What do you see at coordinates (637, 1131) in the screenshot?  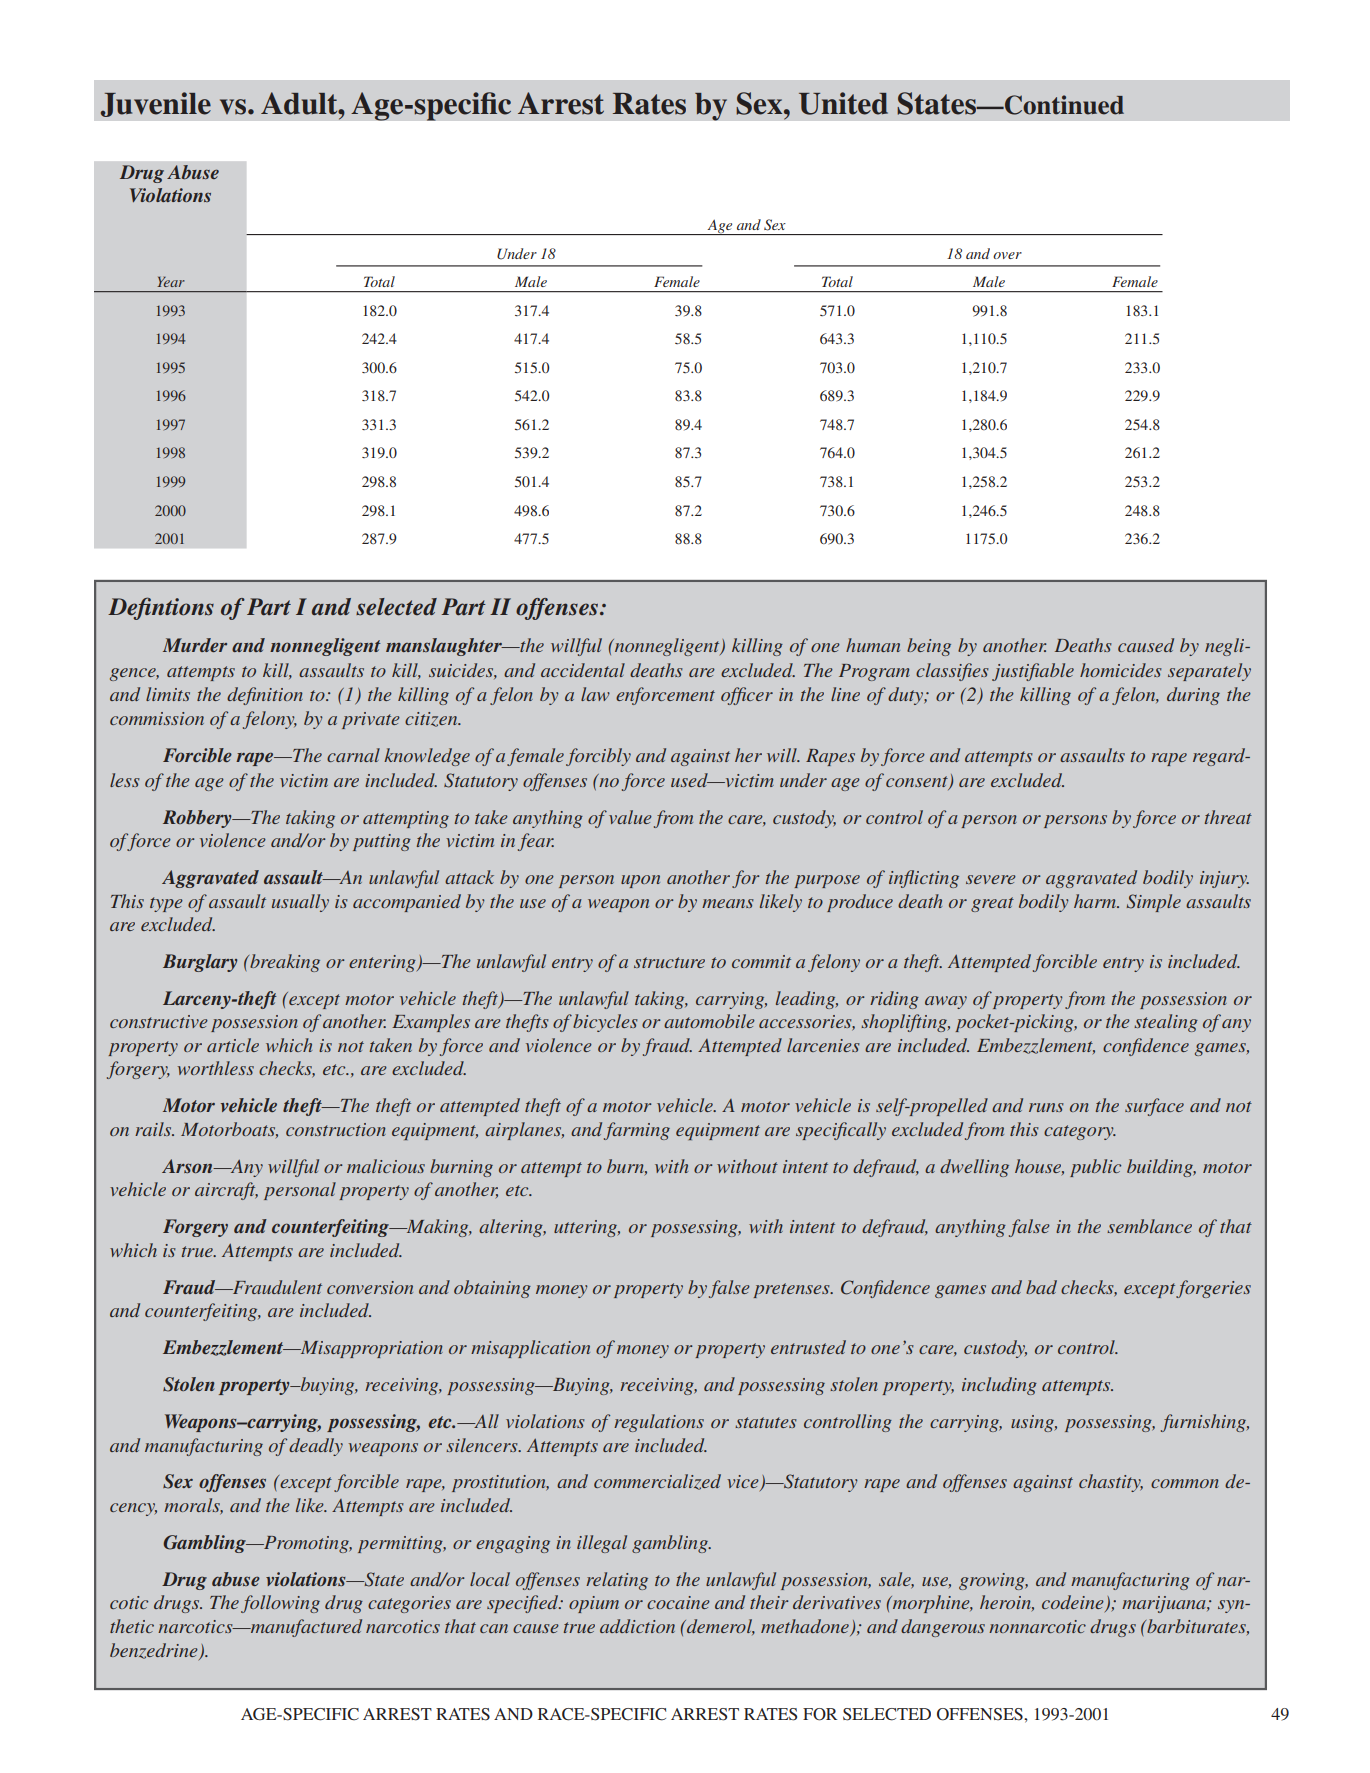 I see `farming` at bounding box center [637, 1131].
